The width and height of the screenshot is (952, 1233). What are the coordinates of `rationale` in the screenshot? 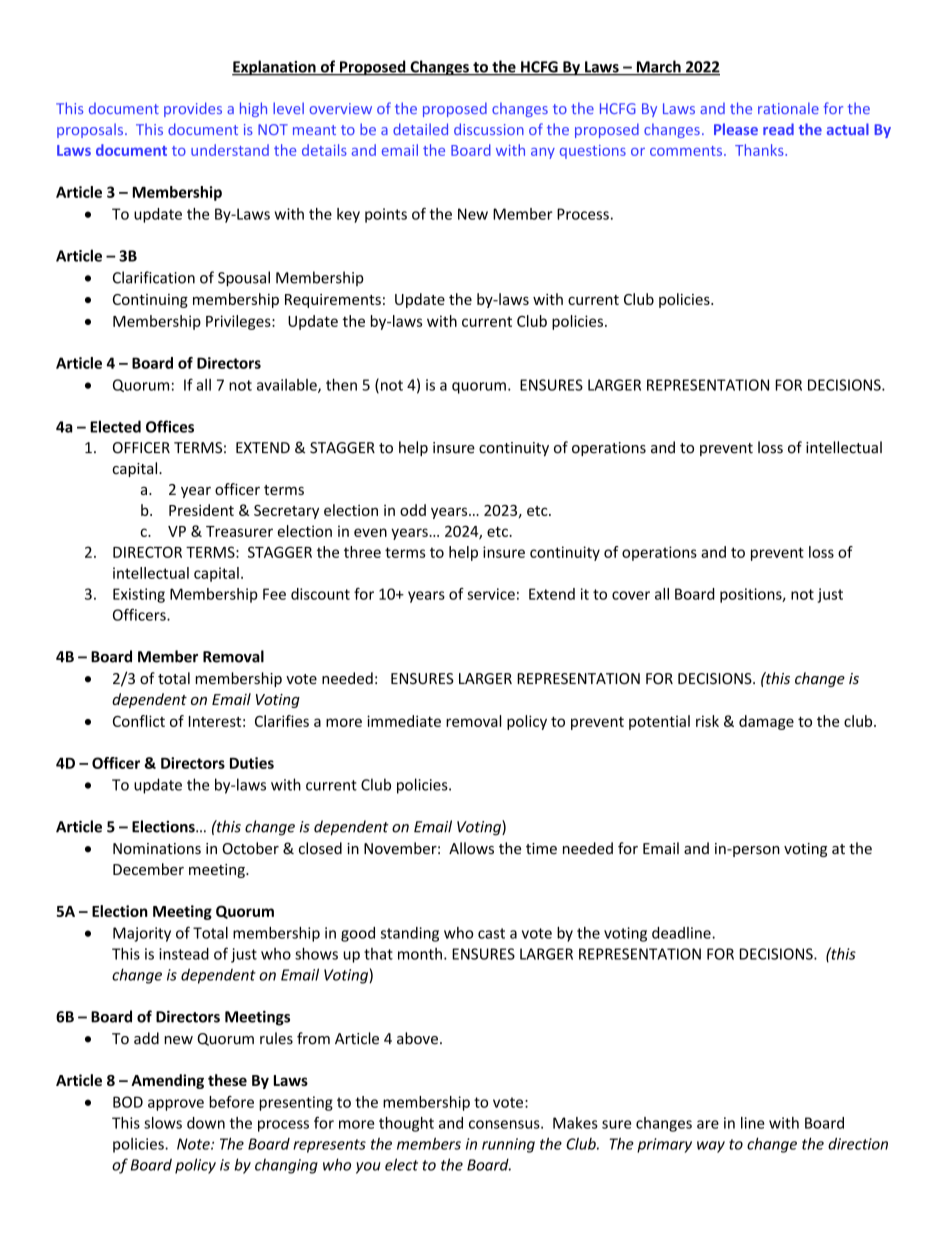 It's located at (788, 108).
